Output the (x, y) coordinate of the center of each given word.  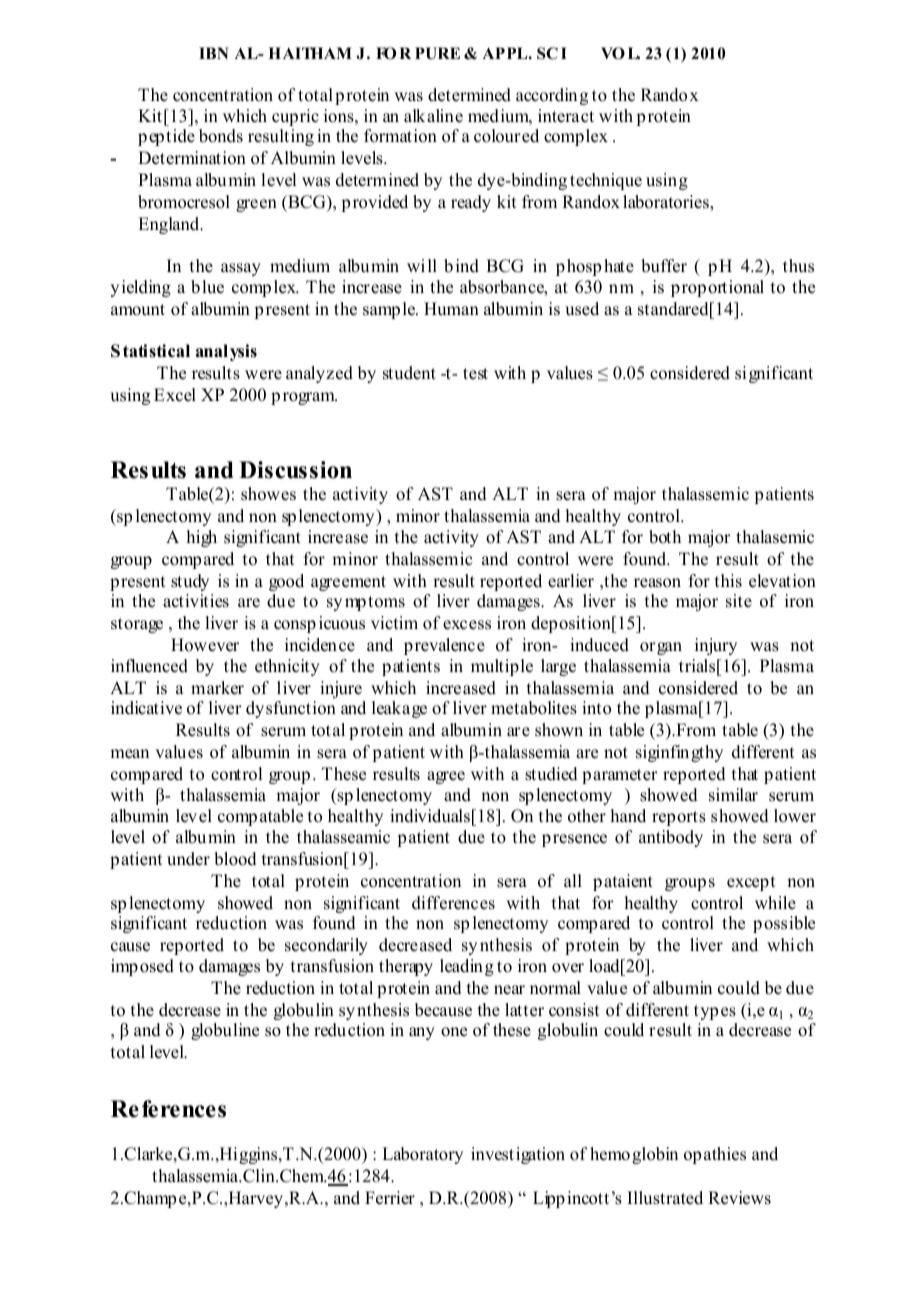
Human (451, 309)
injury (716, 646)
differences (453, 903)
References (168, 1109)
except (751, 883)
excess (467, 625)
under (188, 859)
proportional (717, 288)
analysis (226, 352)
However (205, 645)
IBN (214, 53)
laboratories (667, 202)
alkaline (433, 116)
